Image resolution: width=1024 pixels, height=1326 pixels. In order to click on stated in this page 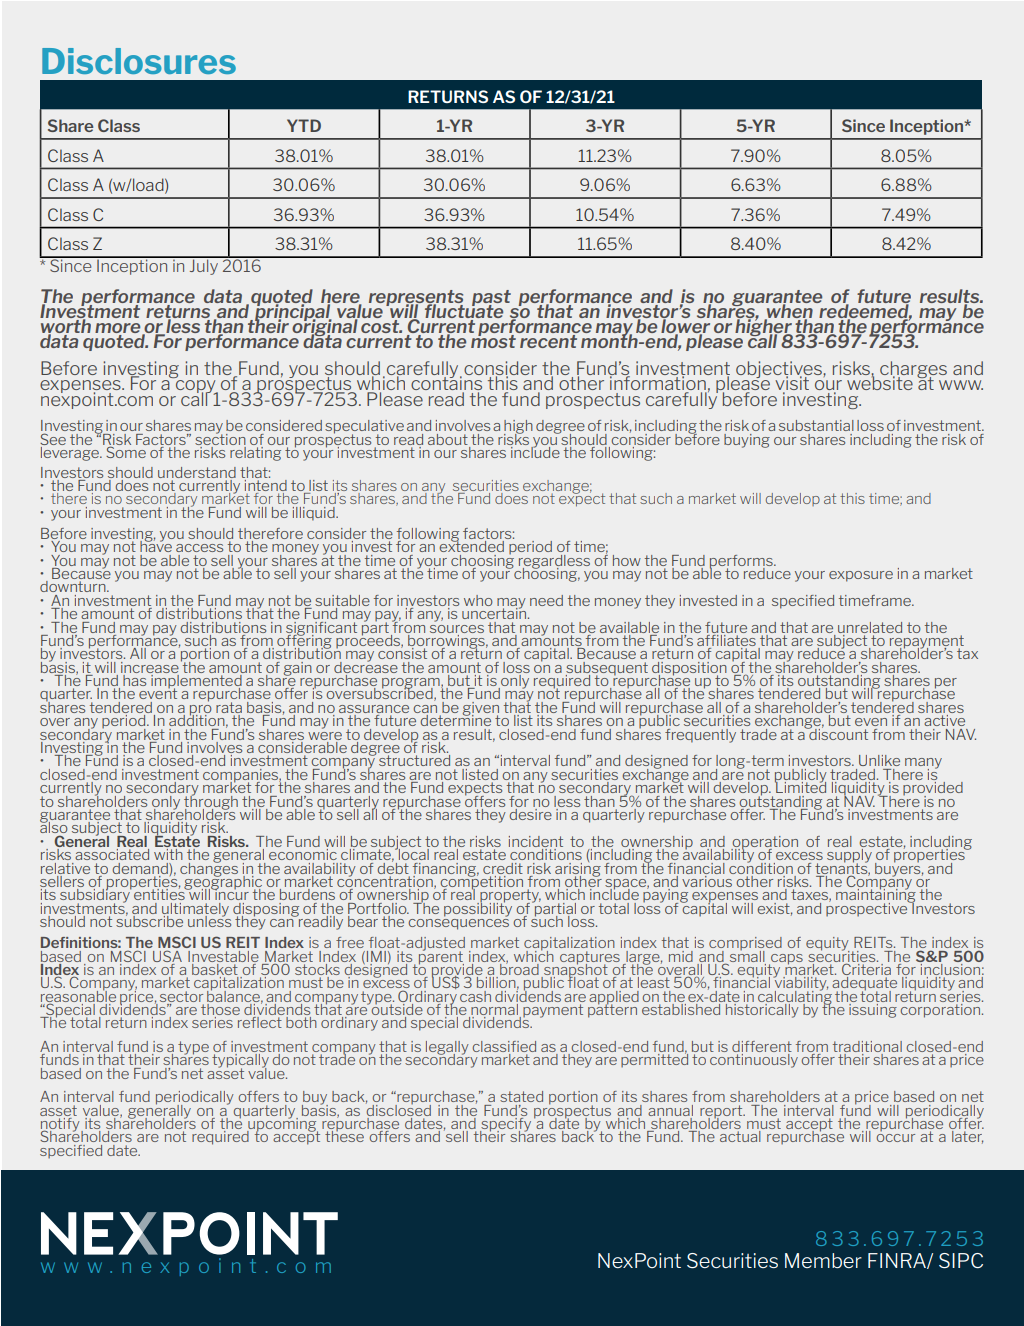, I will do `click(521, 1096)`.
